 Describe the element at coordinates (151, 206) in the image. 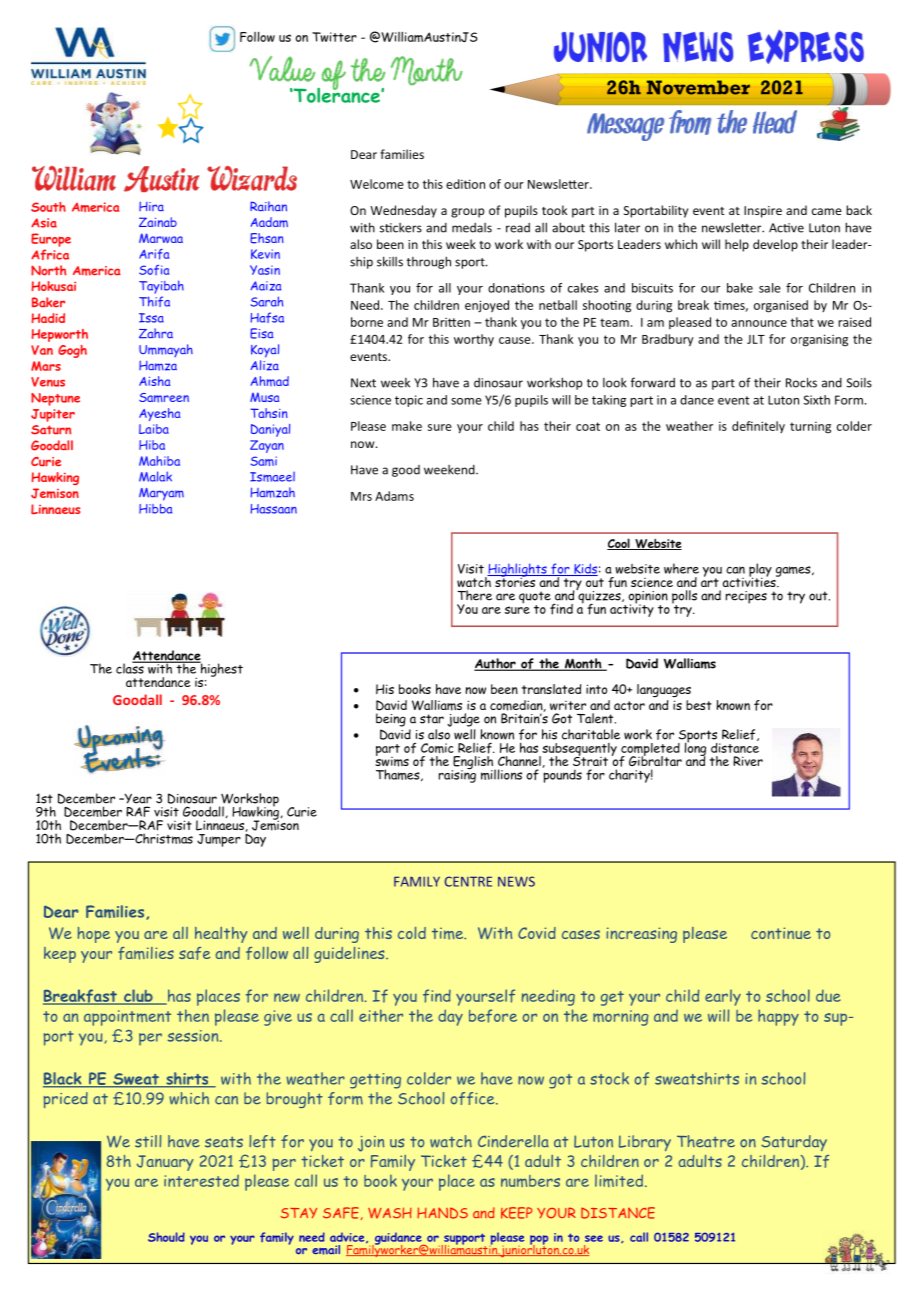

I see `Hira` at that location.
